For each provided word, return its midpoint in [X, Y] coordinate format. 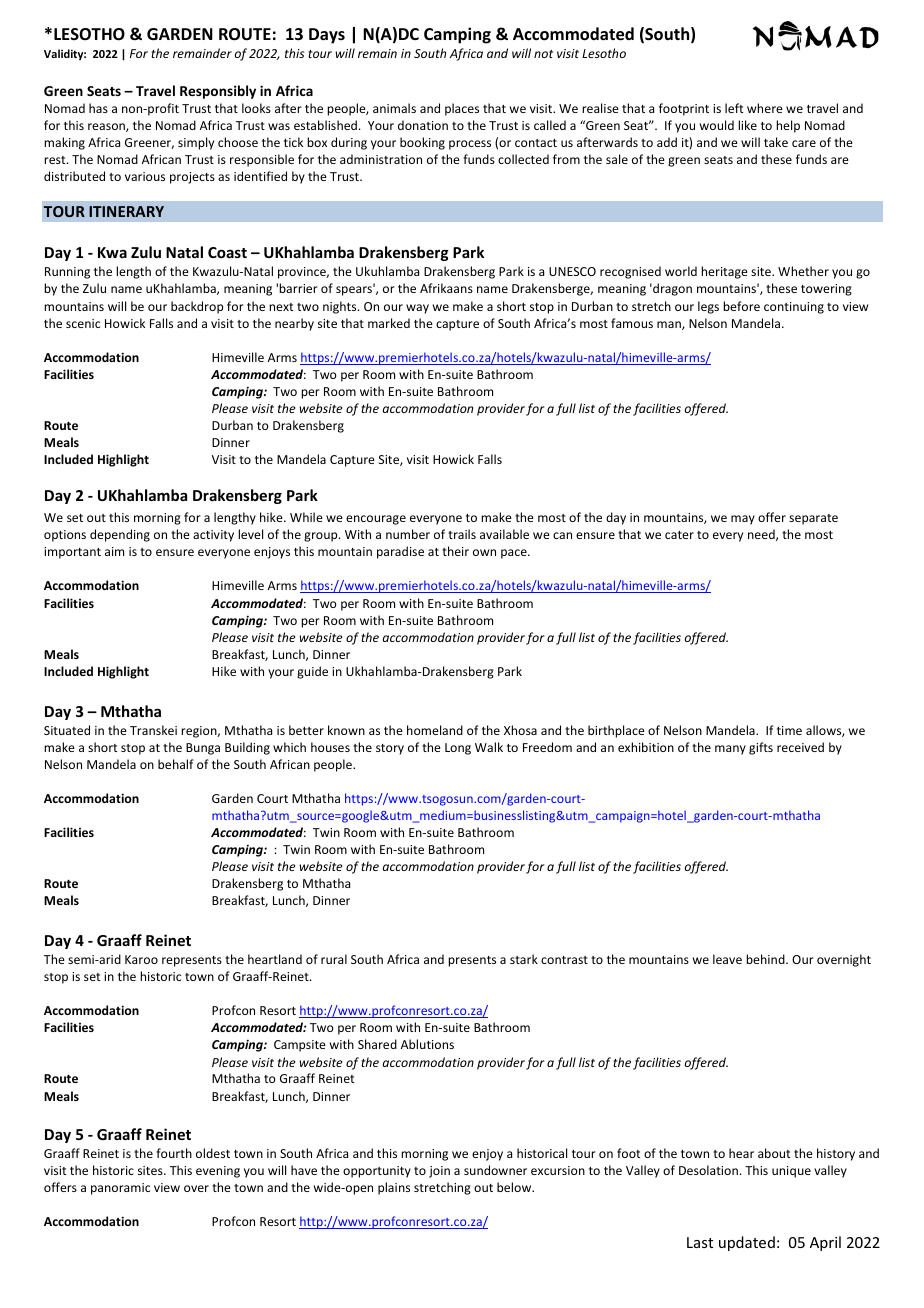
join [439, 1172]
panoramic [120, 1189]
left [734, 108]
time [789, 730]
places [462, 109]
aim [114, 551]
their [455, 551]
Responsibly [218, 92]
